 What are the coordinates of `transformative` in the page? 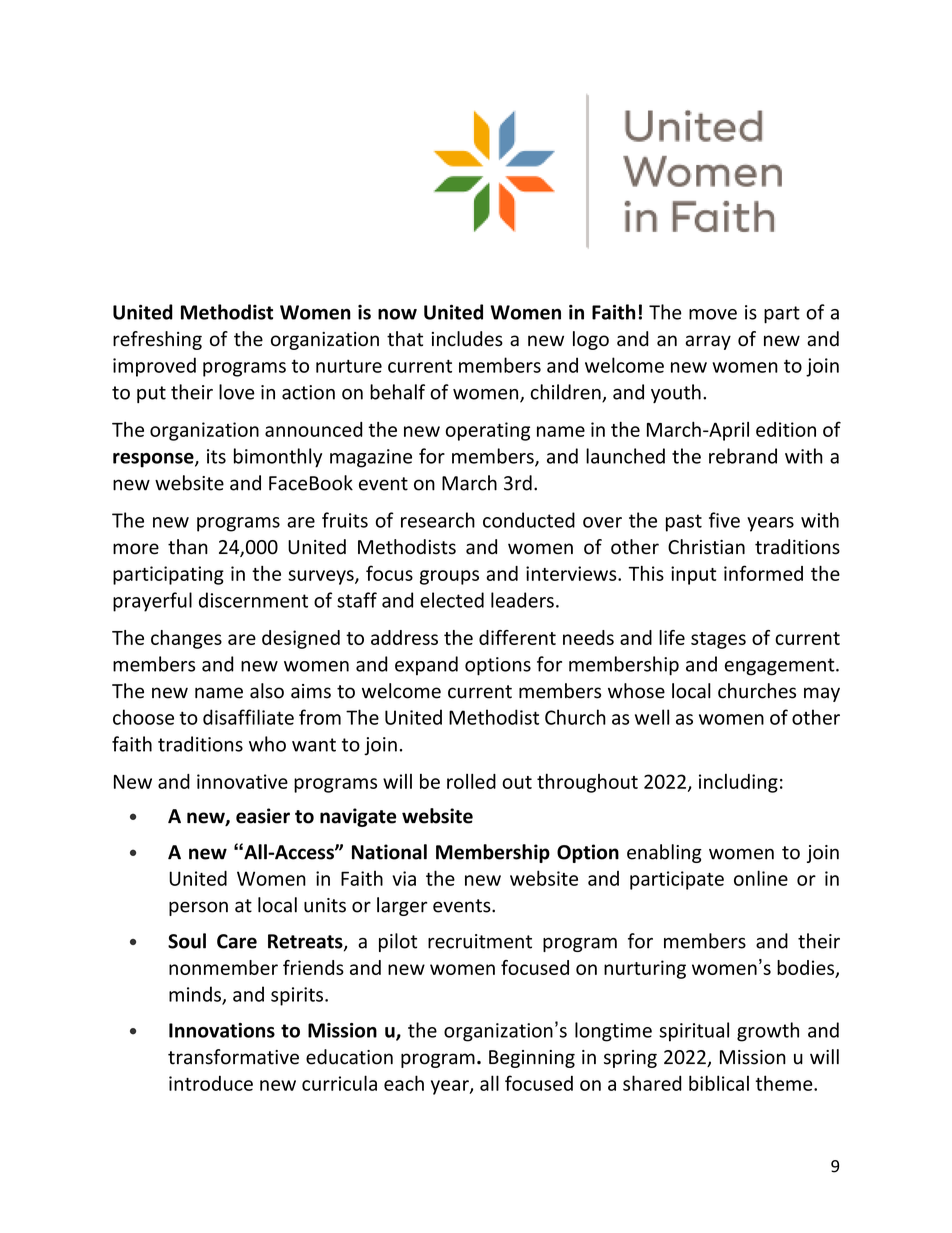 It's located at (233, 1057).
